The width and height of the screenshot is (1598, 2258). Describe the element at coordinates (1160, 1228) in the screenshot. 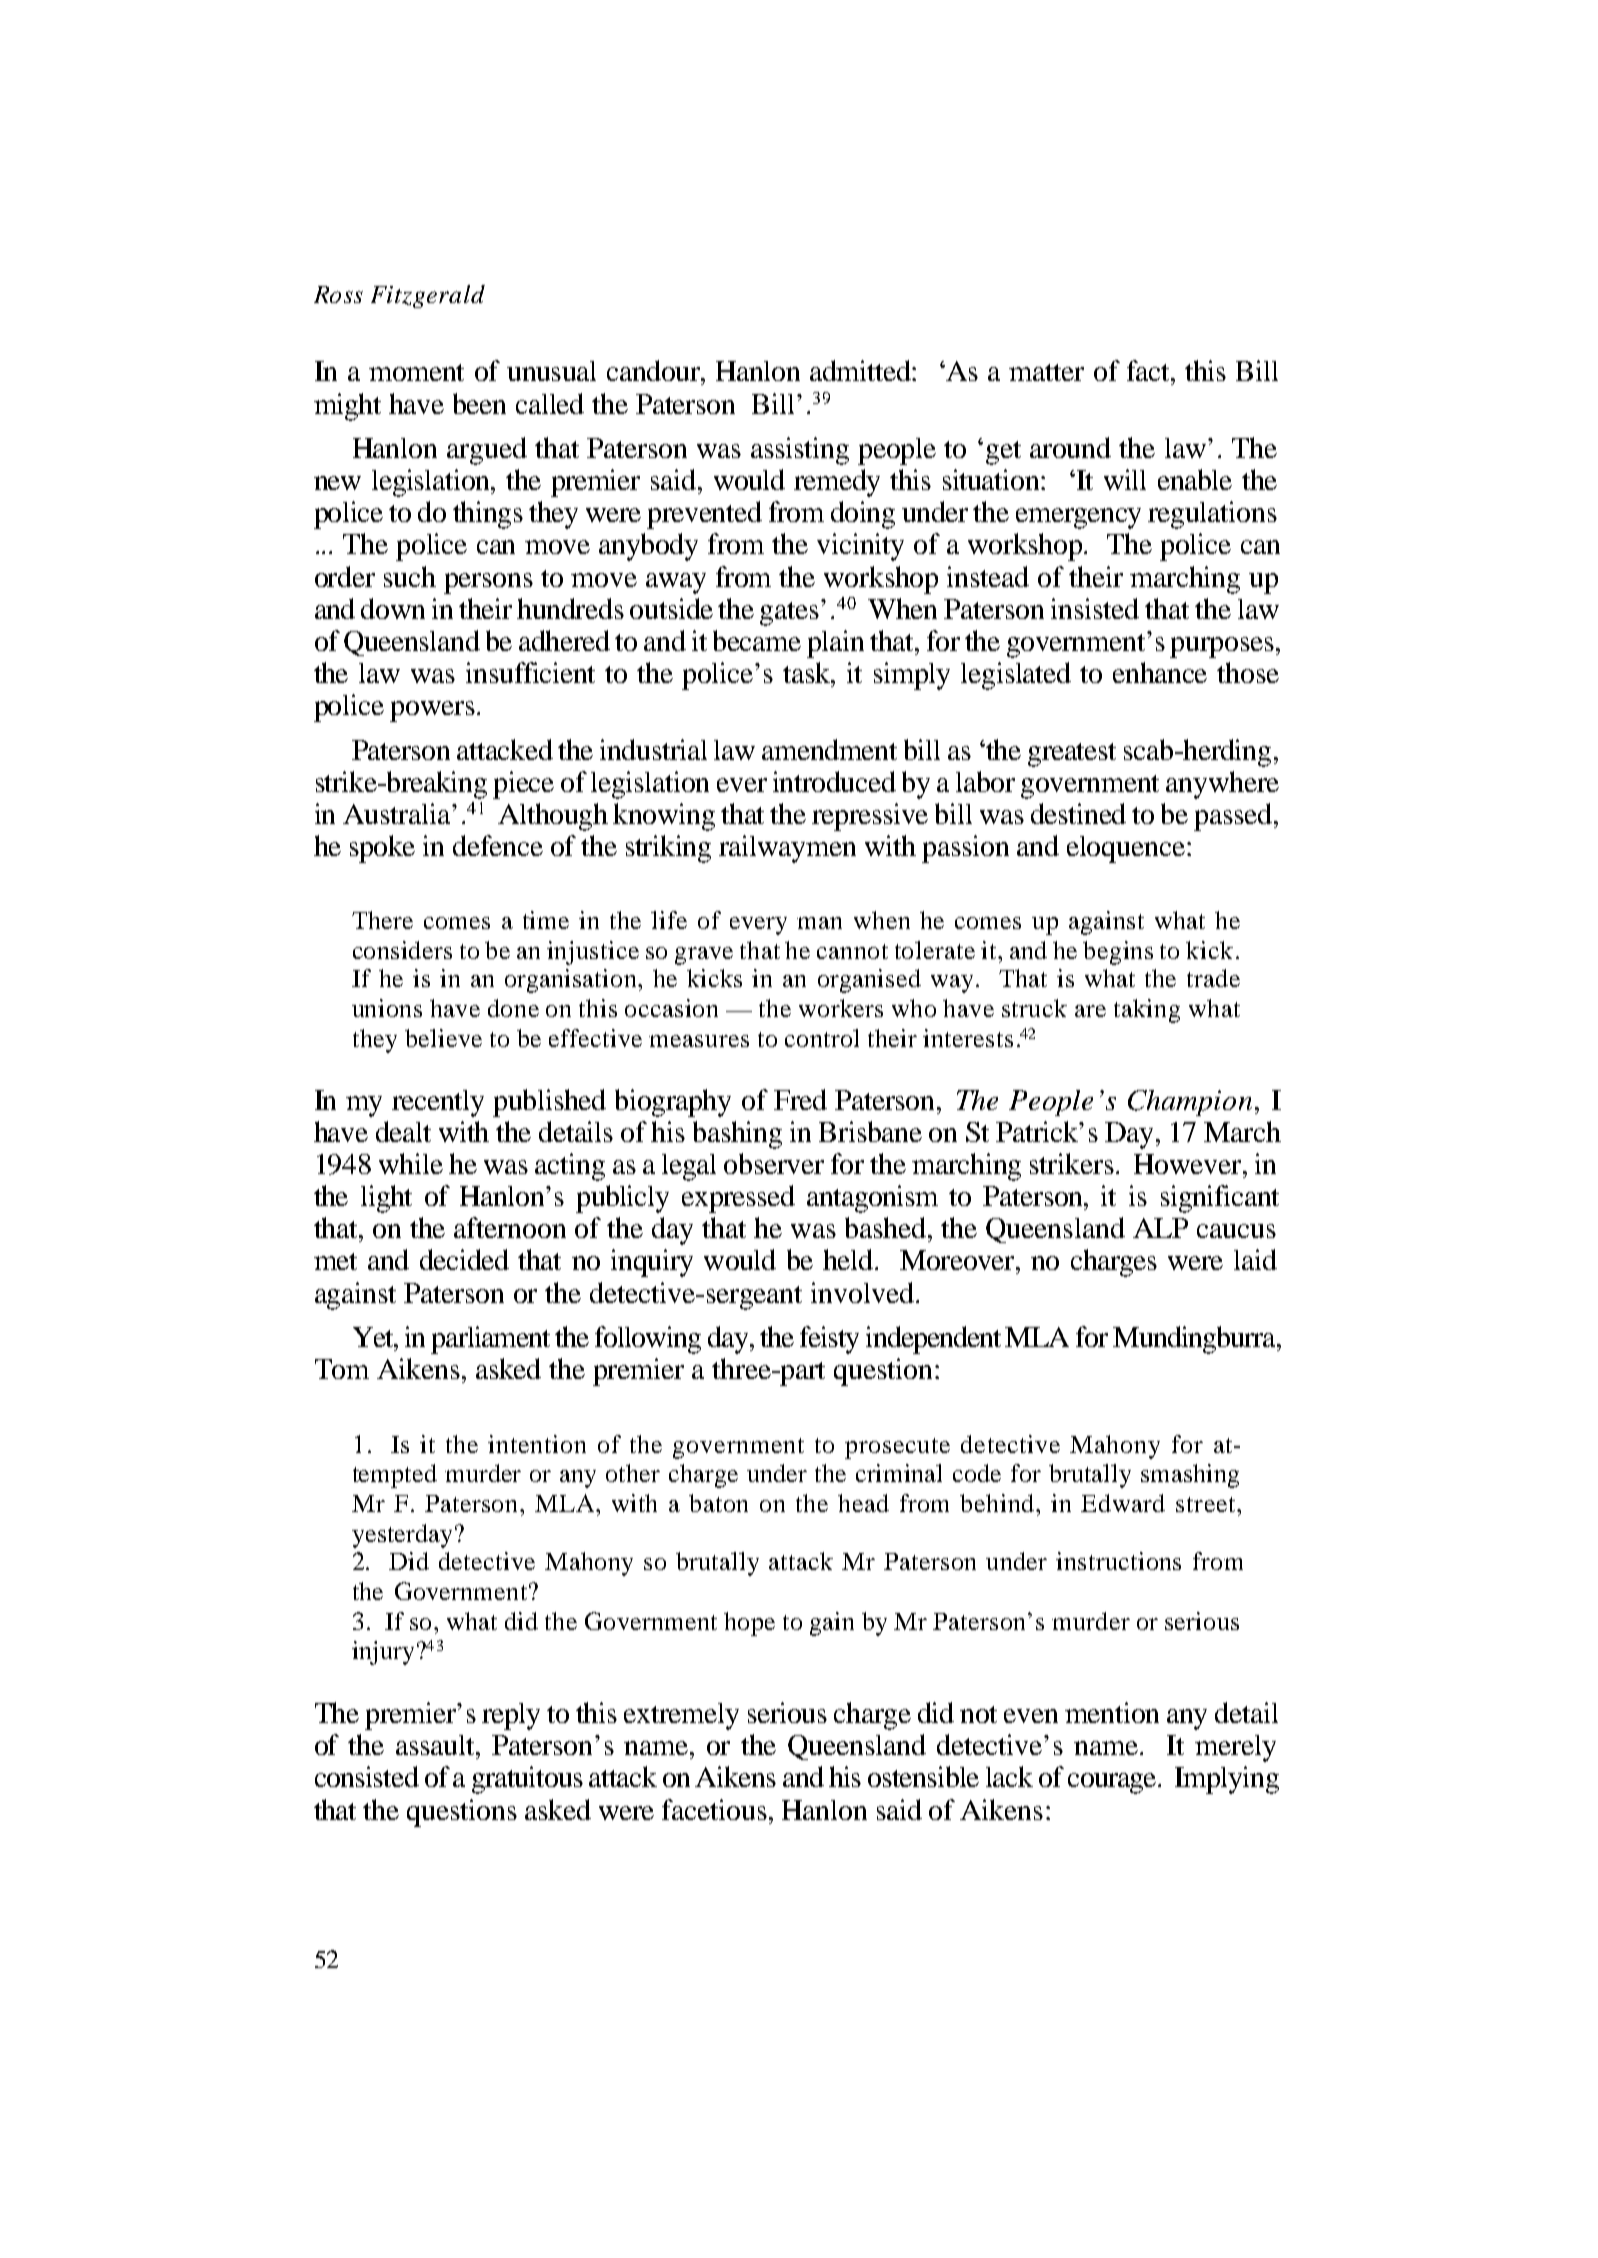

I see `ALP` at that location.
